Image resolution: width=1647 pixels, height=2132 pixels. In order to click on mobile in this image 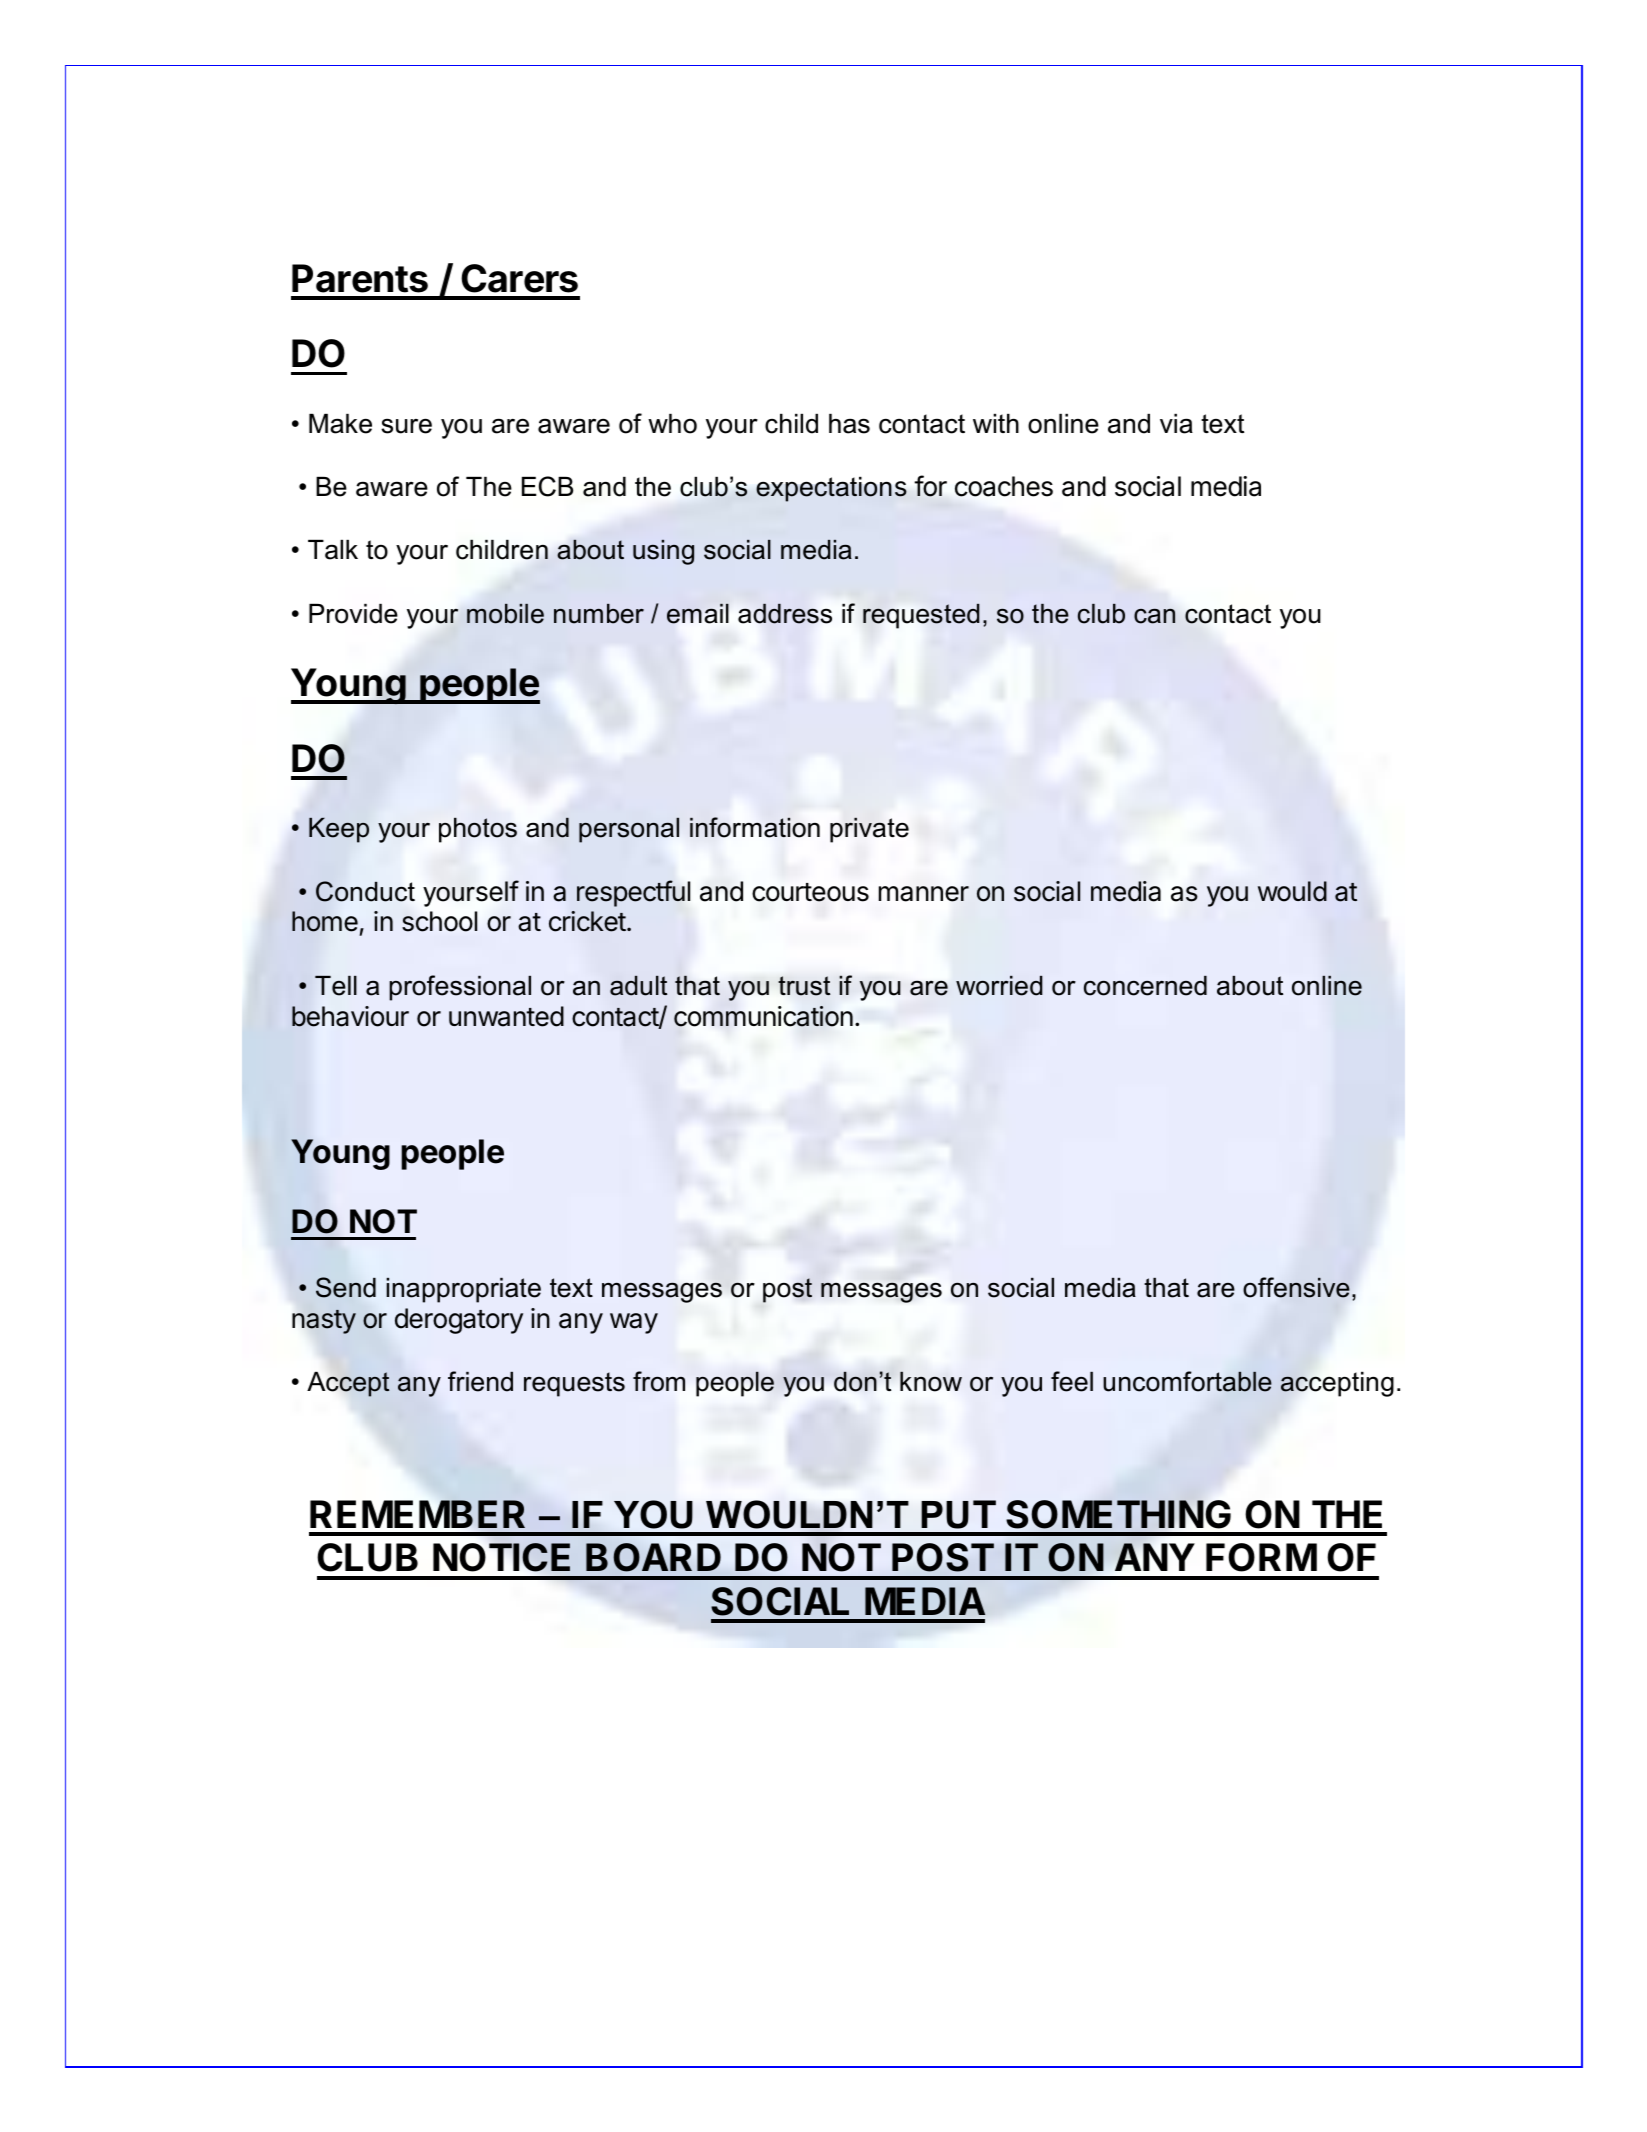, I will do `click(505, 614)`.
